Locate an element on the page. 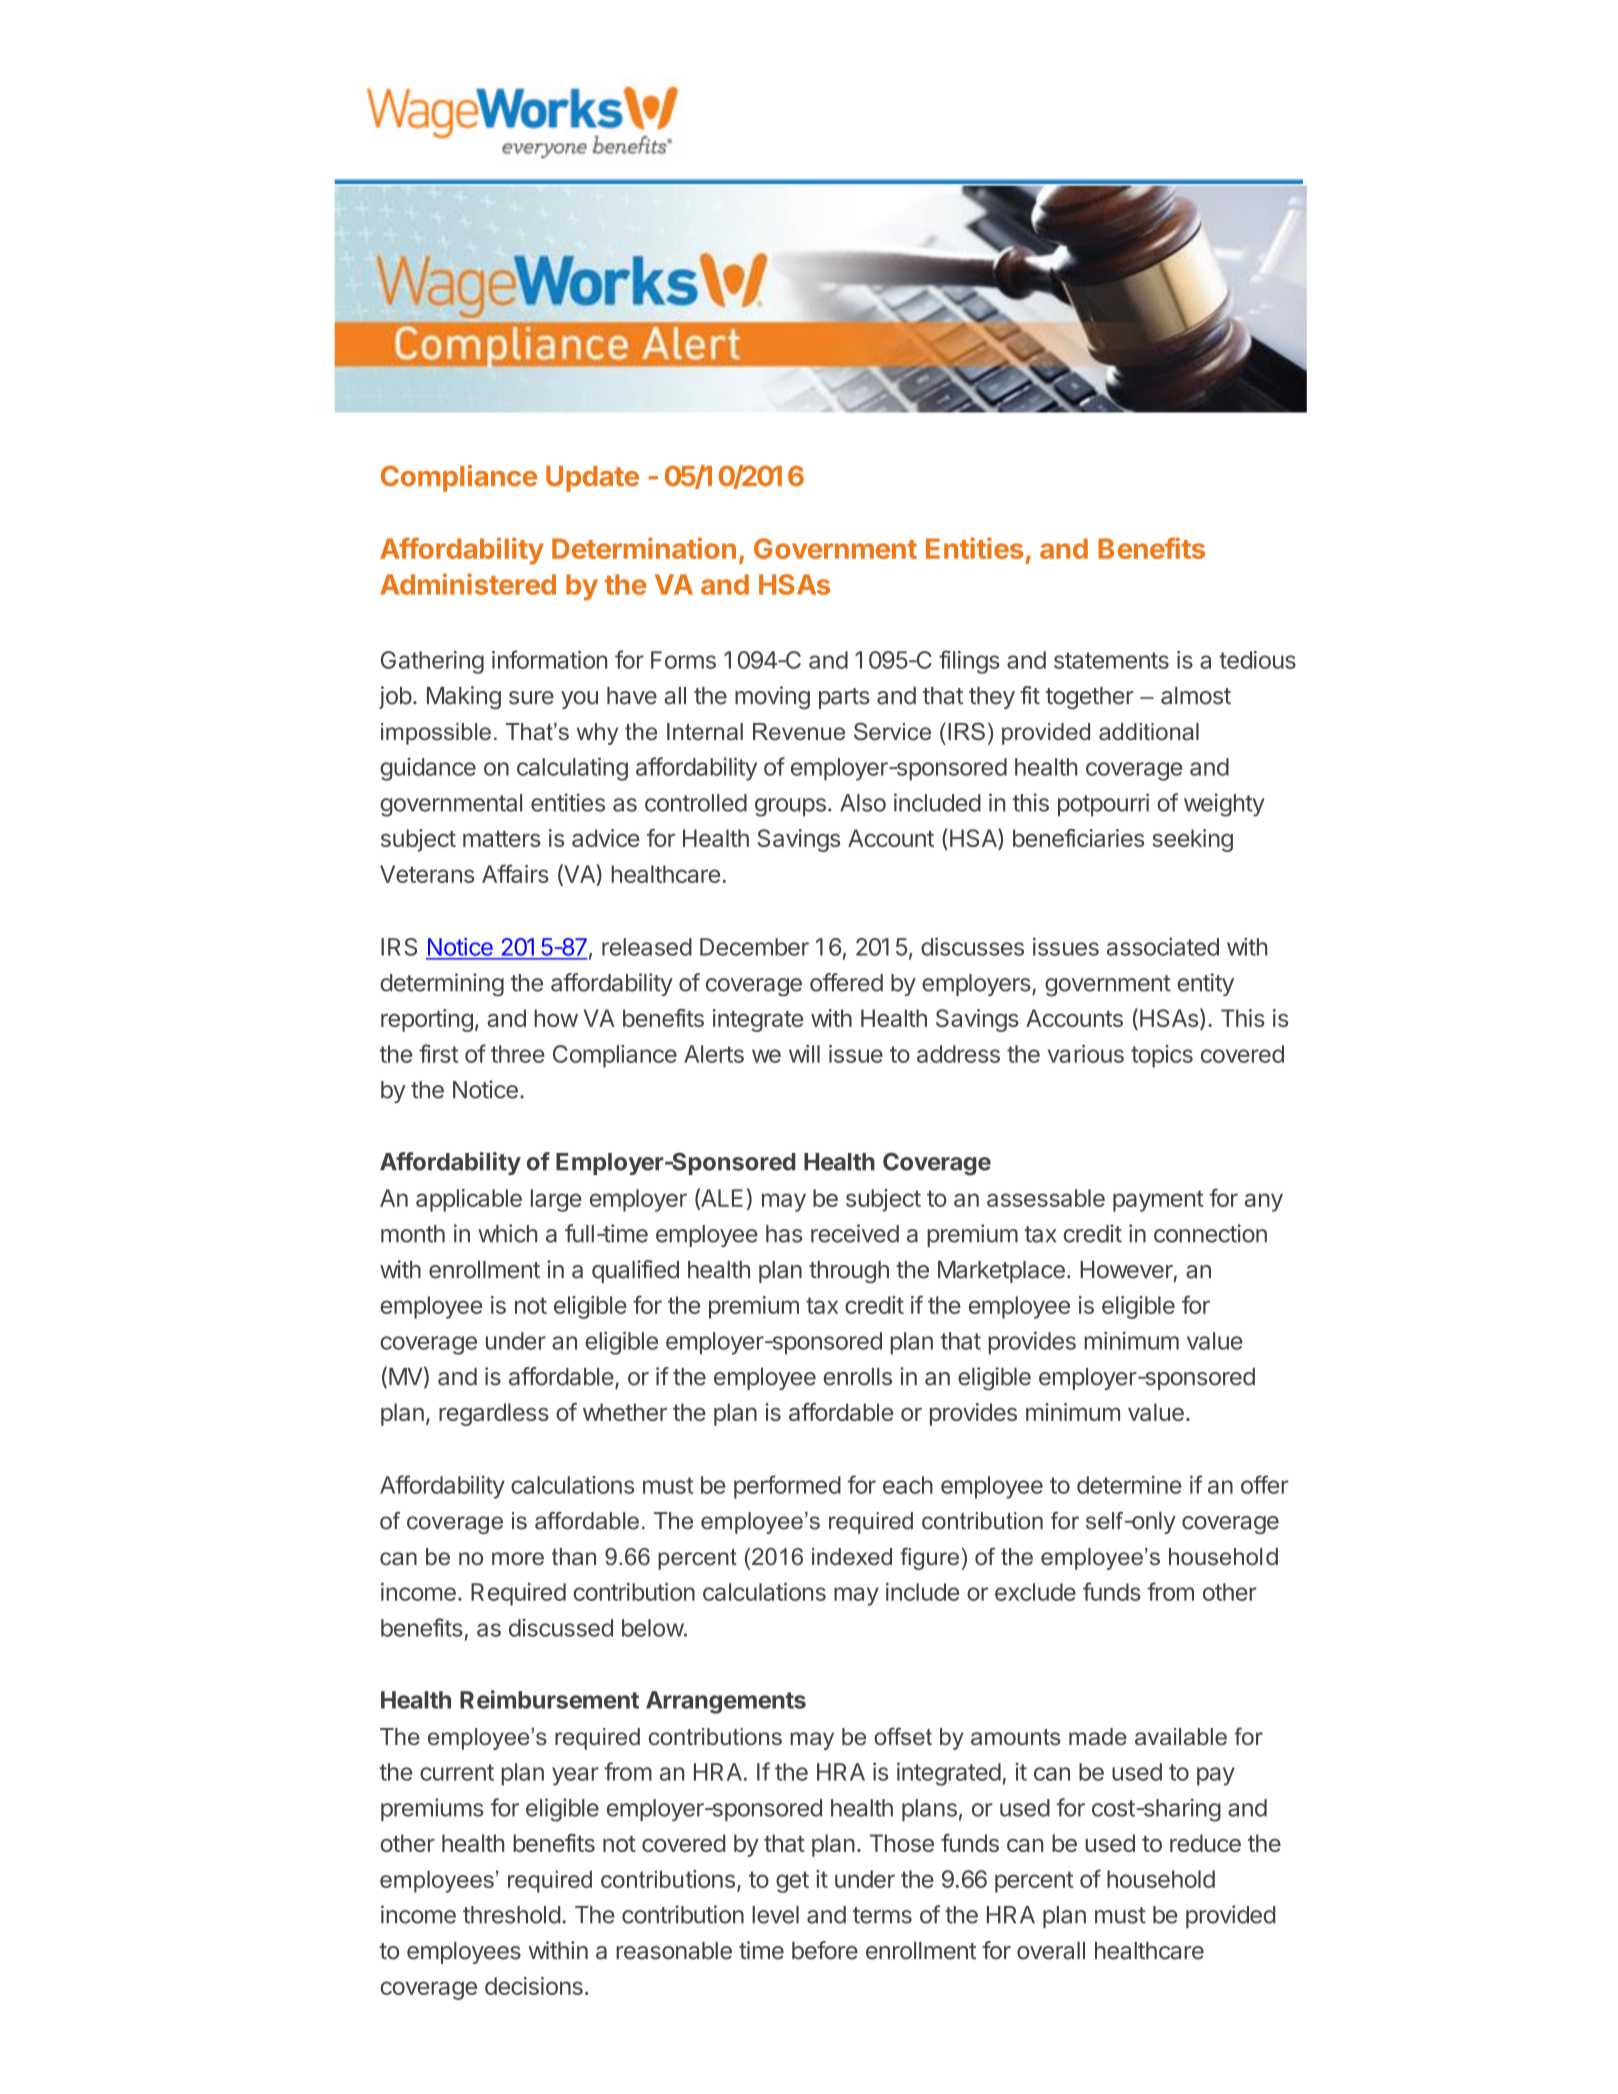  three is located at coordinates (518, 1054).
